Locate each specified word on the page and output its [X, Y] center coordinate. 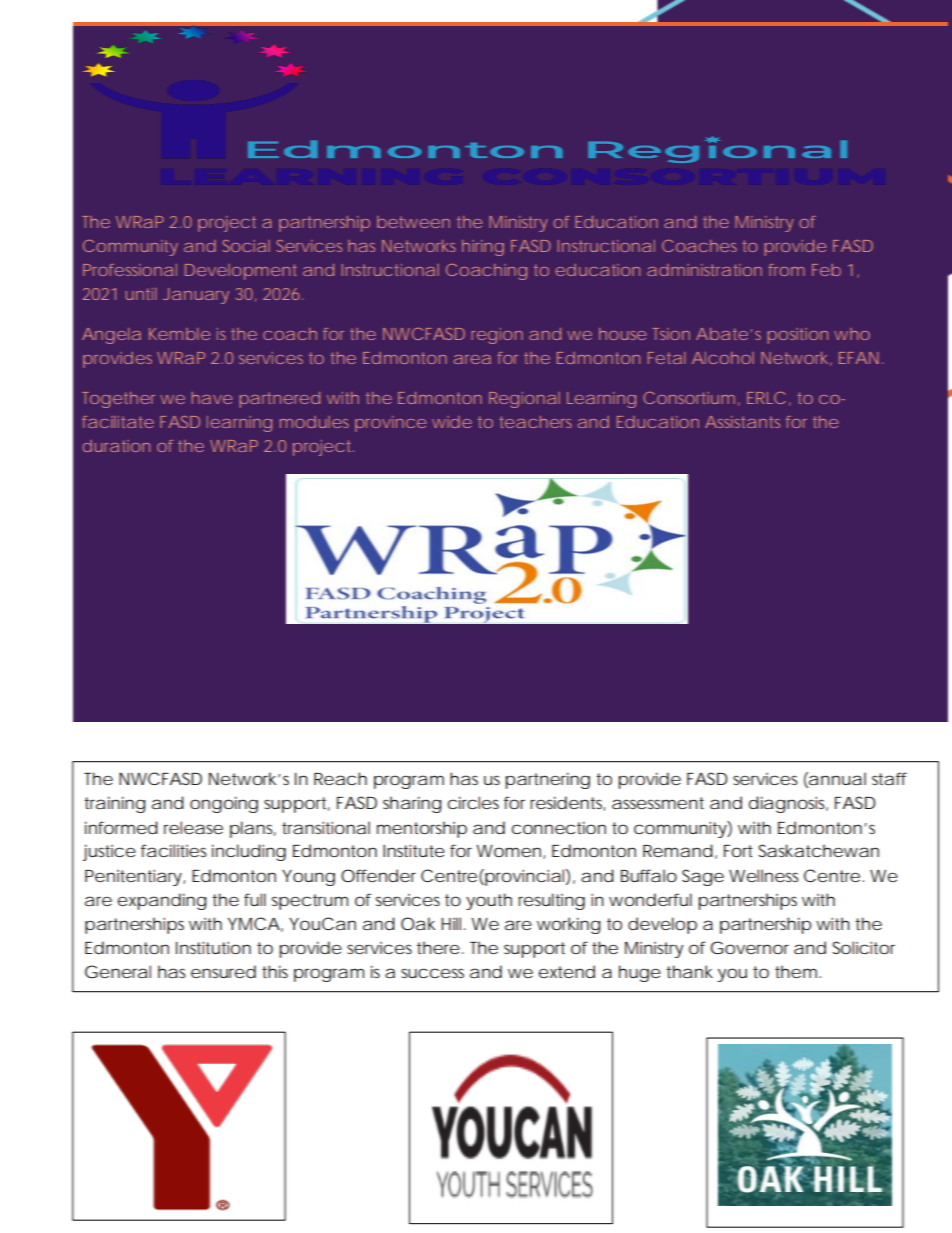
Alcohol [723, 358]
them [795, 971]
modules [314, 422]
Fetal [667, 358]
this [275, 971]
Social [246, 246]
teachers [536, 422]
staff [889, 778]
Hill [451, 923]
